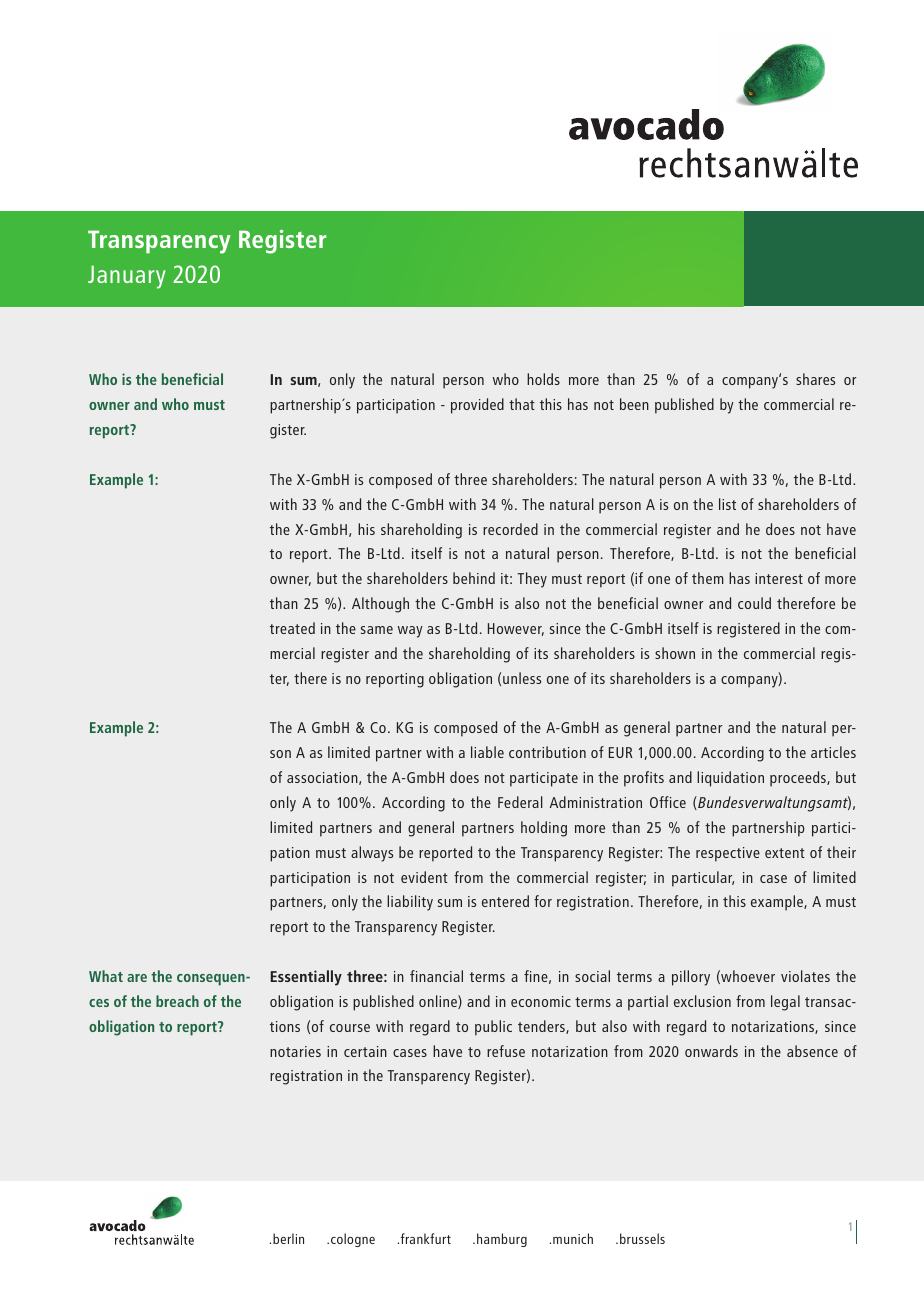 The height and width of the screenshot is (1308, 924). I want to click on entered, so click(505, 901).
